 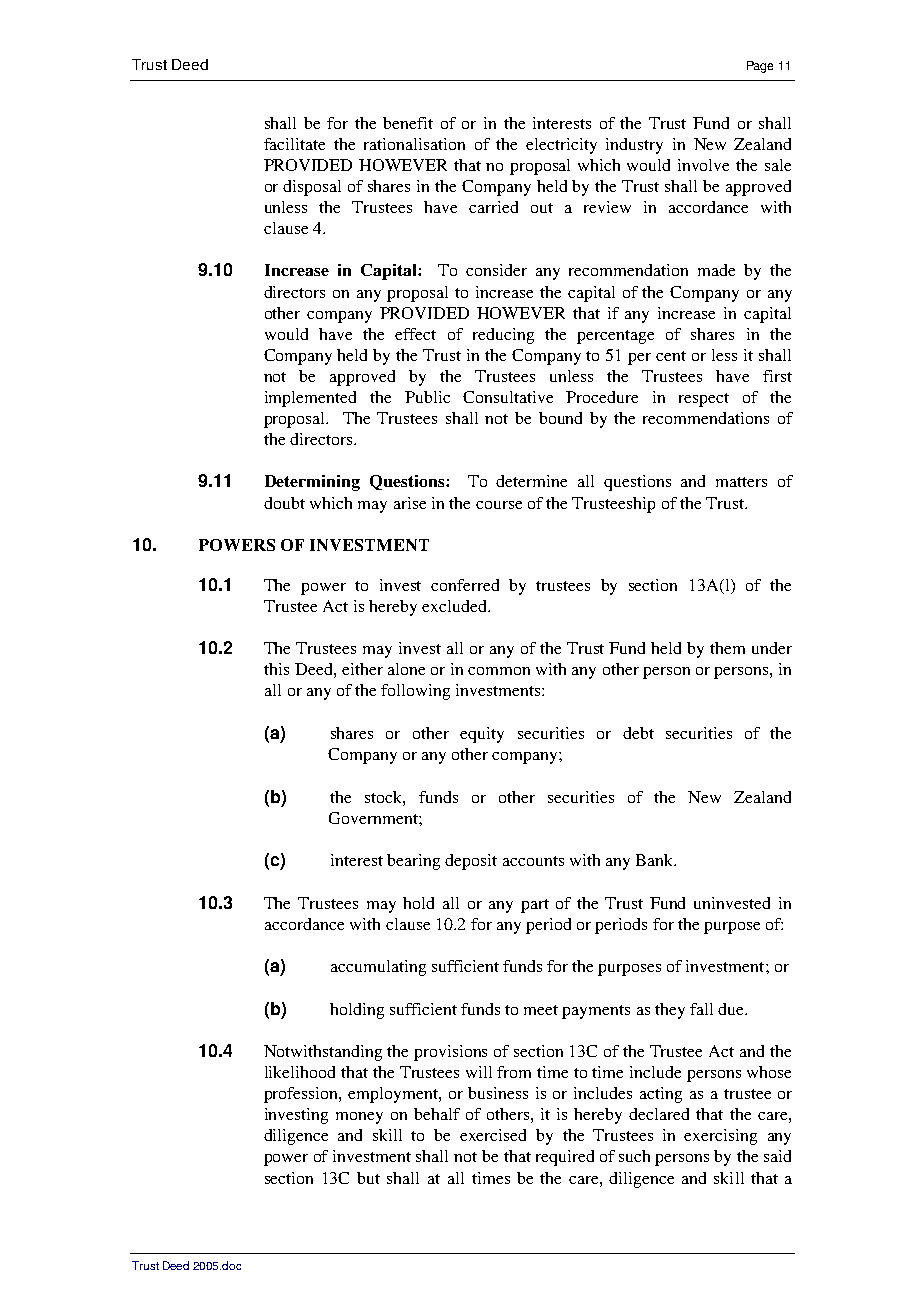 I want to click on money, so click(x=359, y=1118).
